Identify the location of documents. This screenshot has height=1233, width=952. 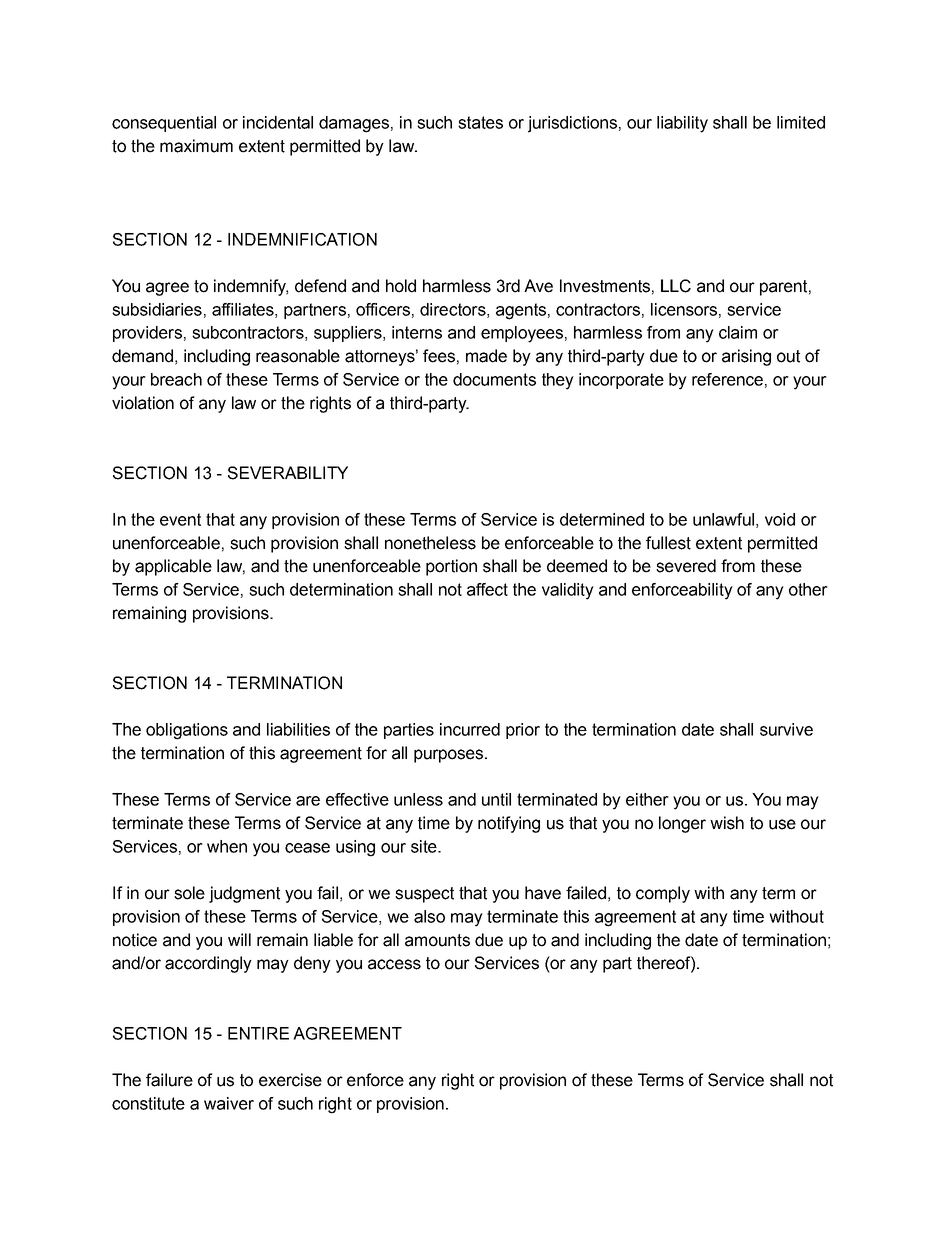
(494, 379).
